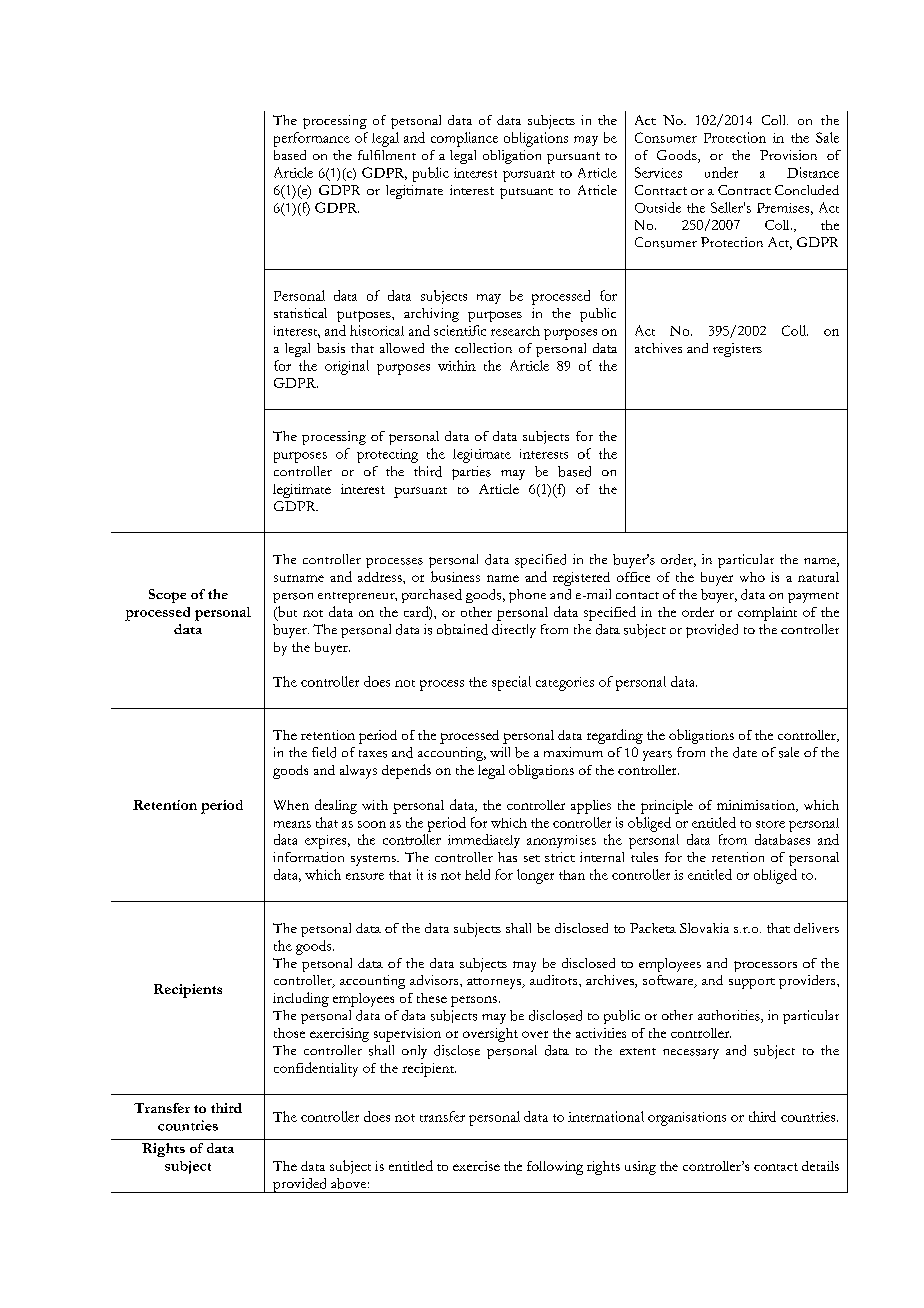 The width and height of the page is (924, 1308). I want to click on When, so click(291, 805).
